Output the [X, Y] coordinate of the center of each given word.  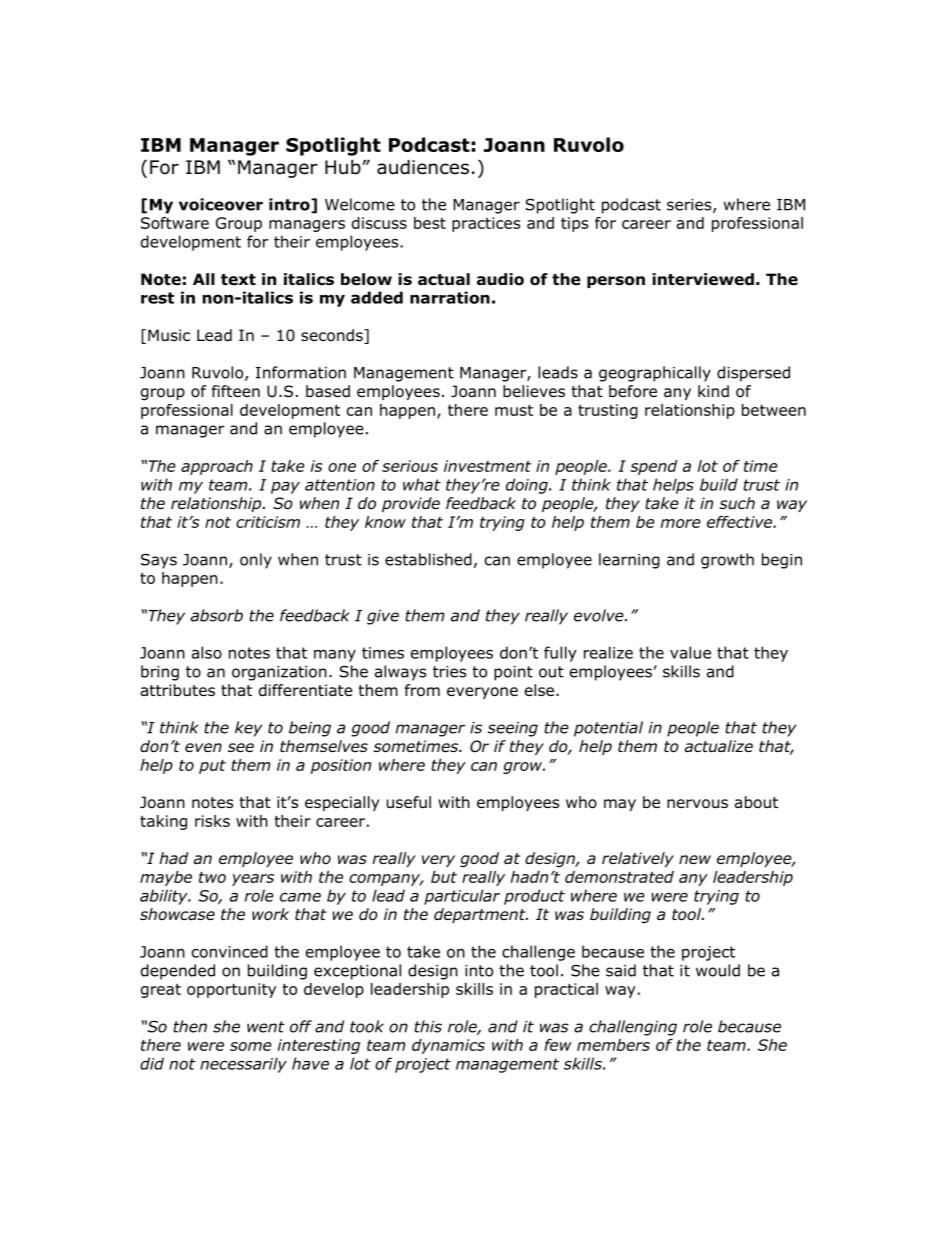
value [690, 652]
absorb [217, 615]
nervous [697, 804]
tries [449, 672]
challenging [633, 1028]
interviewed [703, 279]
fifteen [236, 391]
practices [486, 224]
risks [212, 821]
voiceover [221, 204]
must [514, 410]
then [190, 1026]
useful [409, 802]
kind [713, 391]
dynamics [448, 1046]
